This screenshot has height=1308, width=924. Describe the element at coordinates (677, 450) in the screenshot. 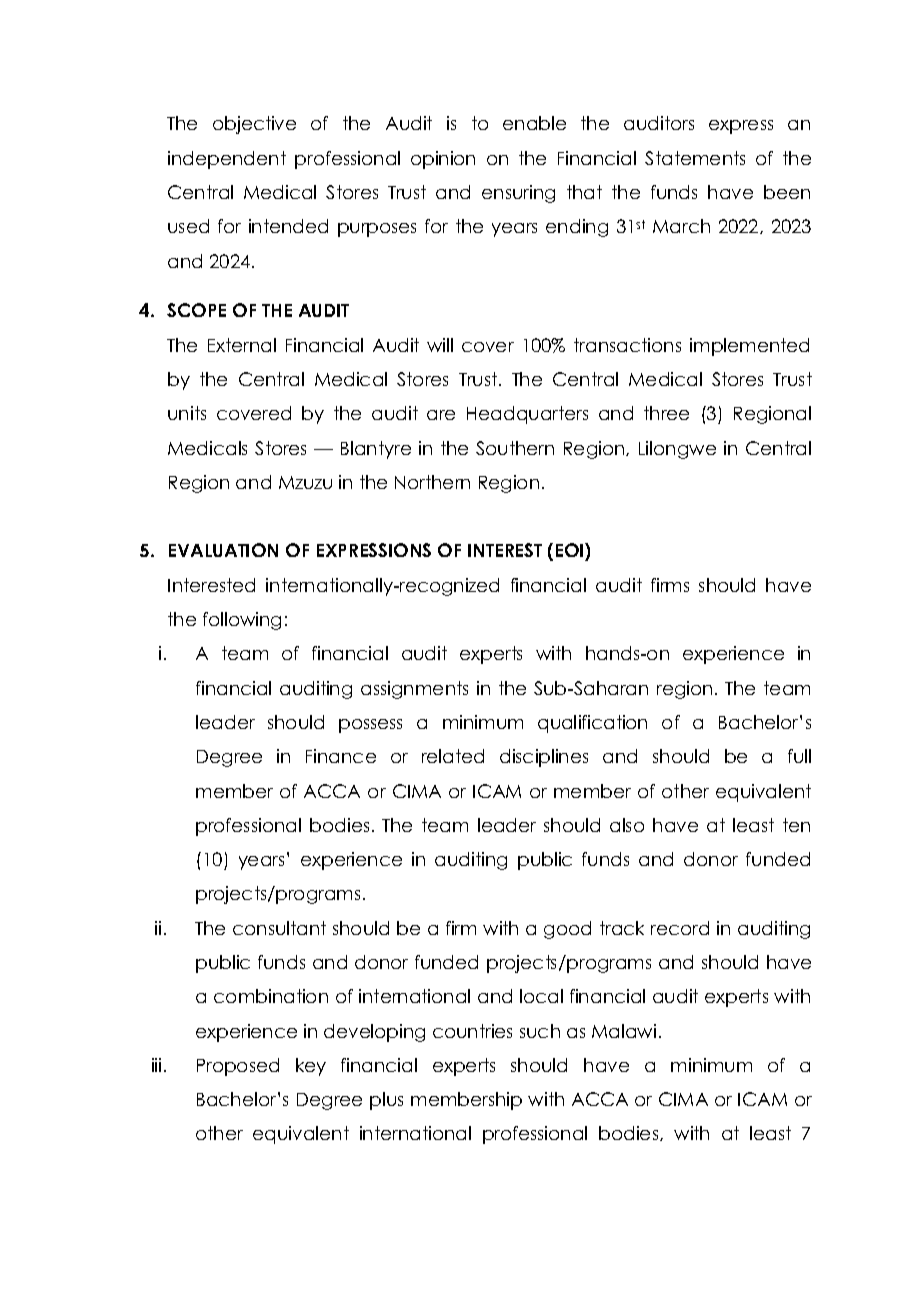

I see `Lilongwe` at that location.
